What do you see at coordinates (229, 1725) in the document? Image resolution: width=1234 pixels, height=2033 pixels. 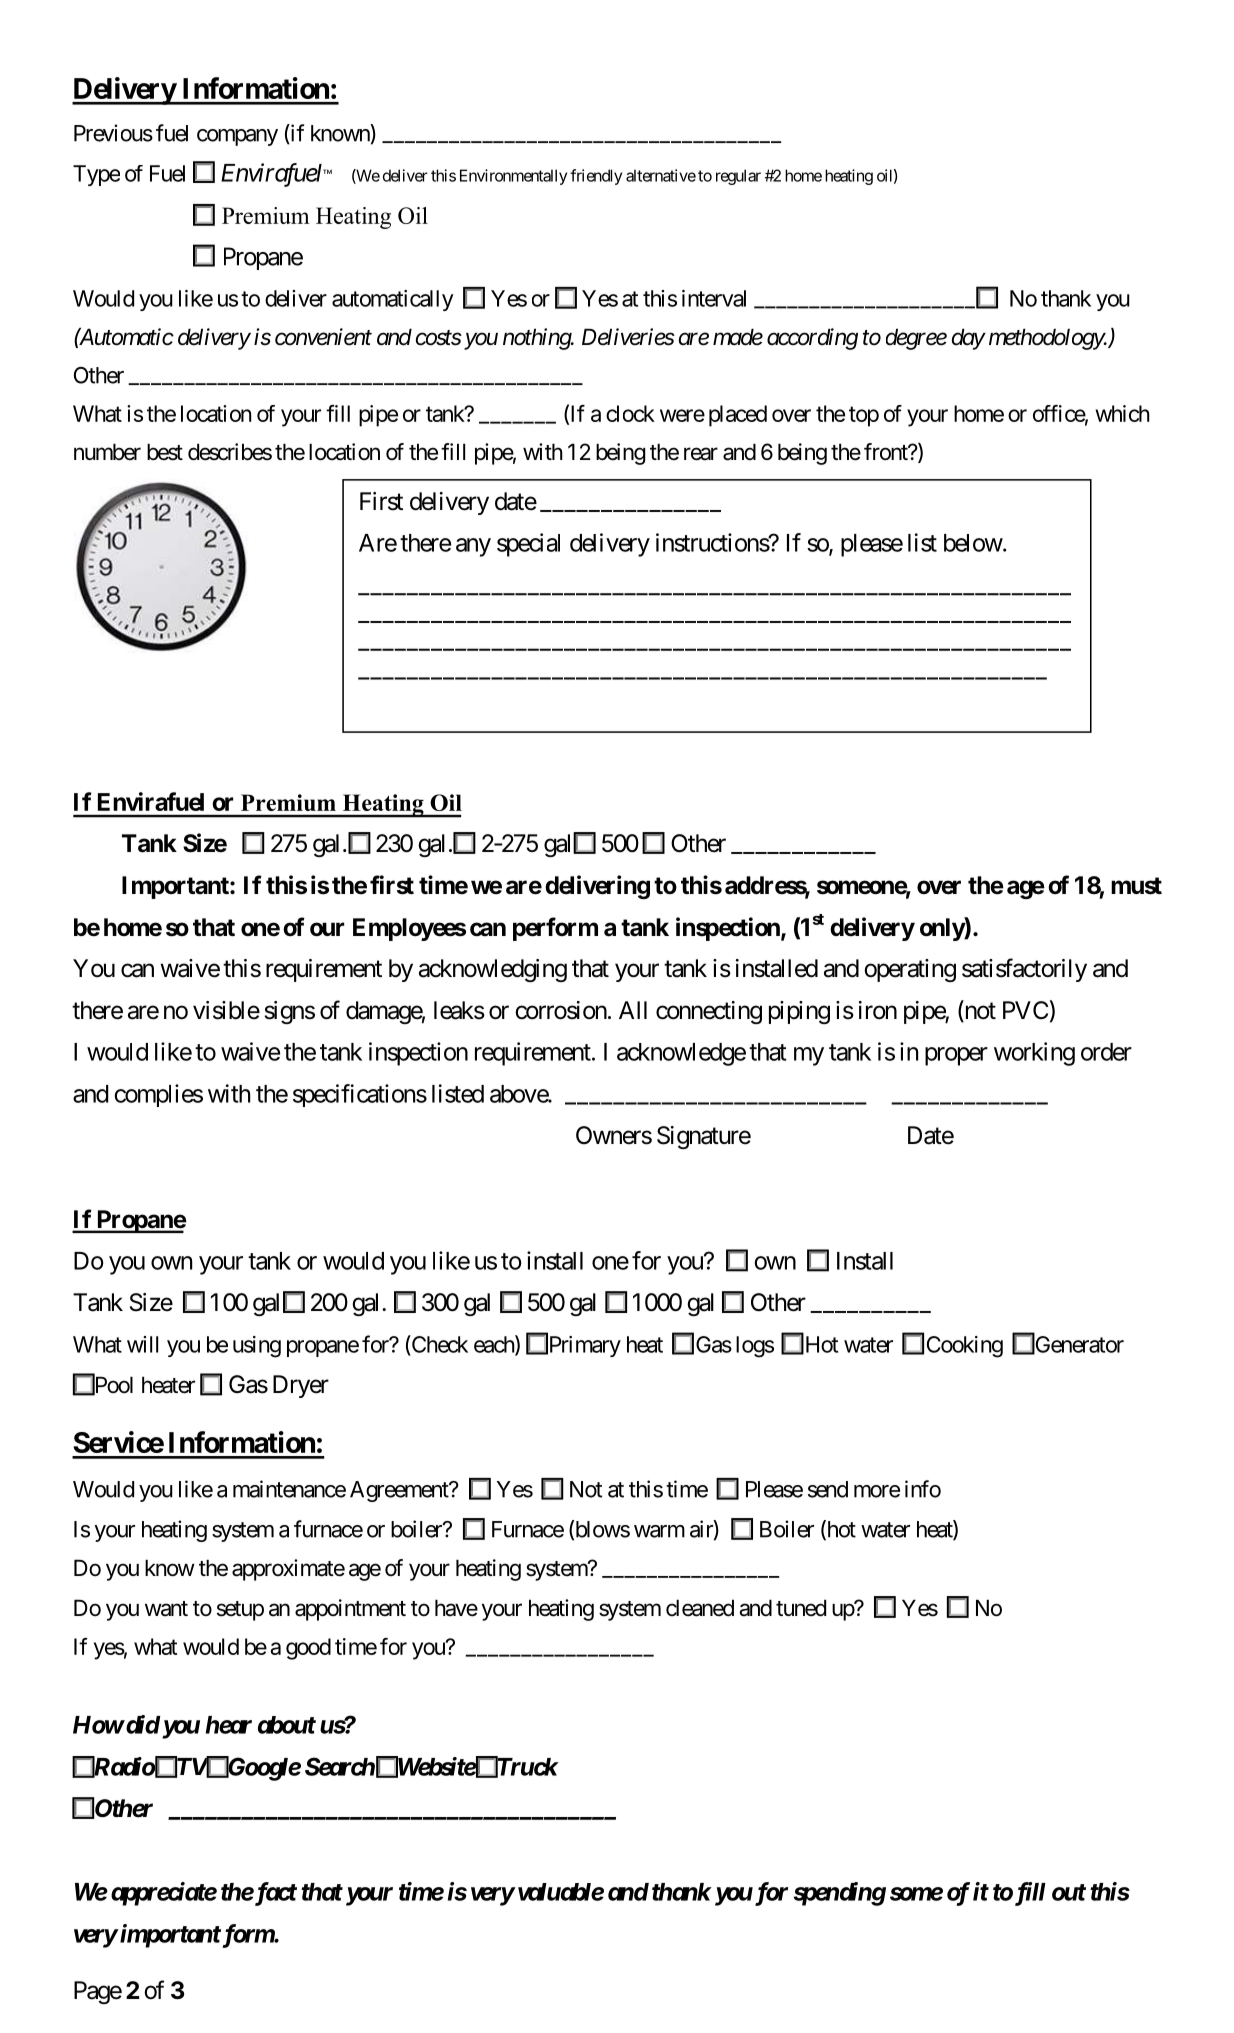 I see `hear` at bounding box center [229, 1725].
